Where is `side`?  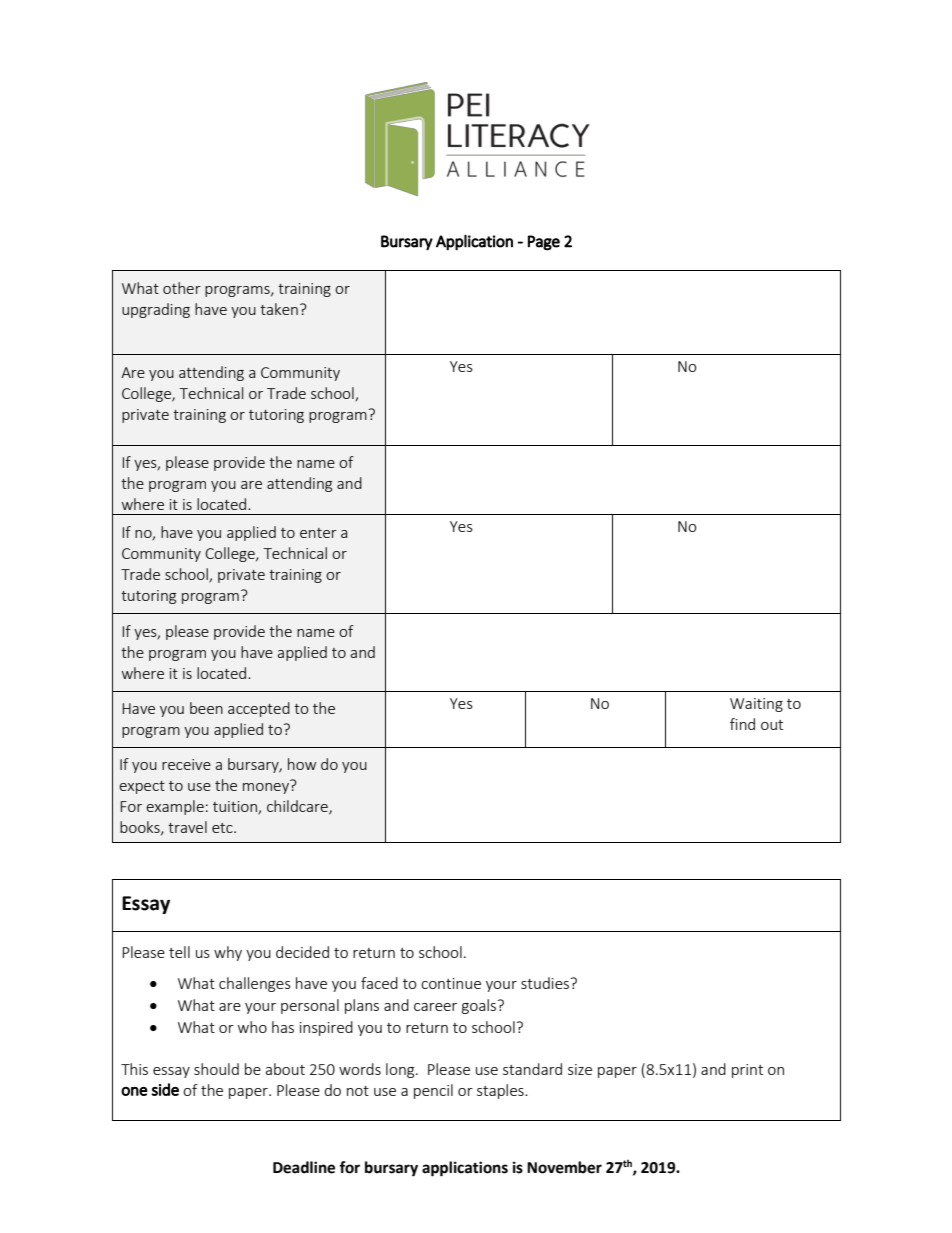 side is located at coordinates (165, 1089).
